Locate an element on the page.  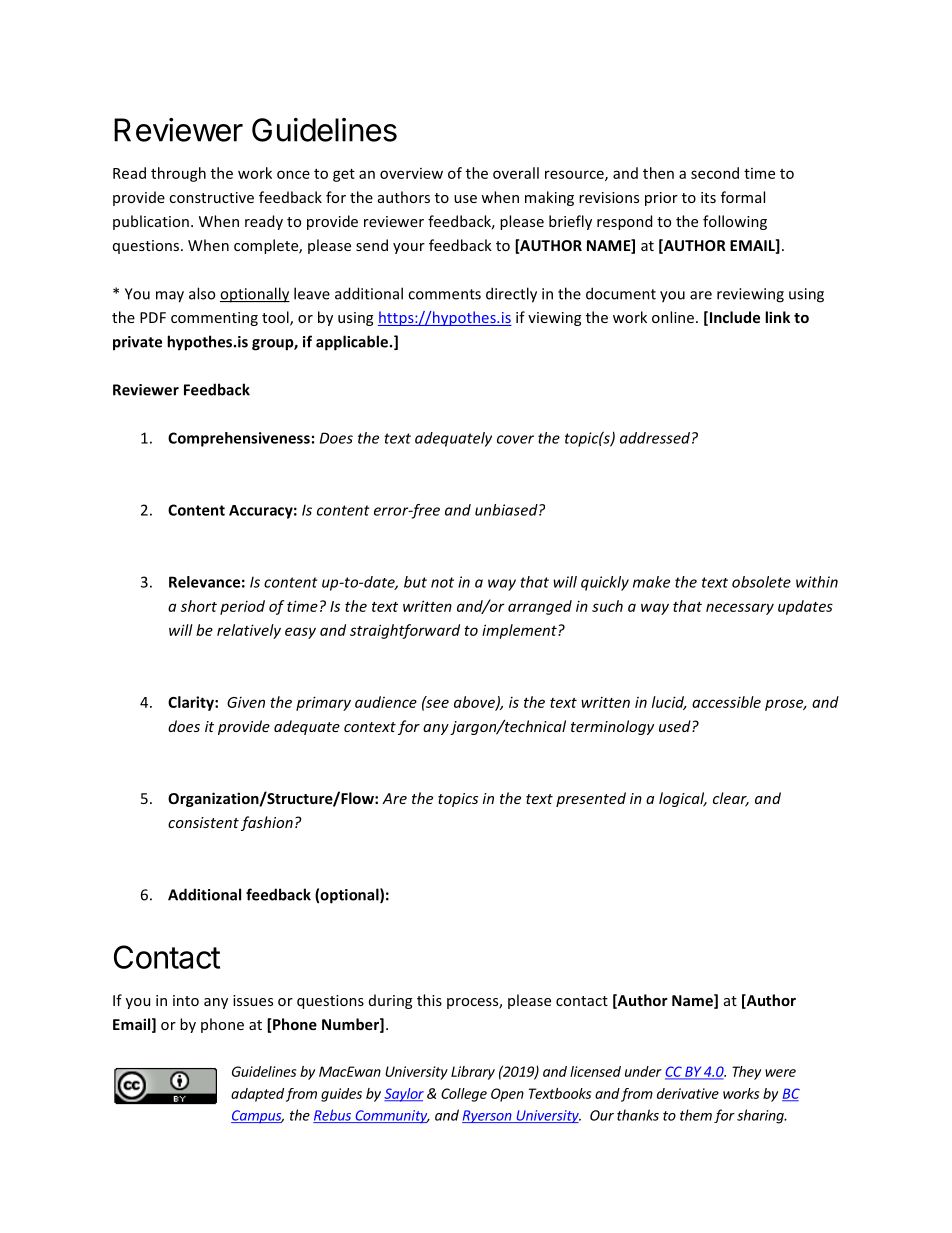
adapted is located at coordinates (257, 1095).
